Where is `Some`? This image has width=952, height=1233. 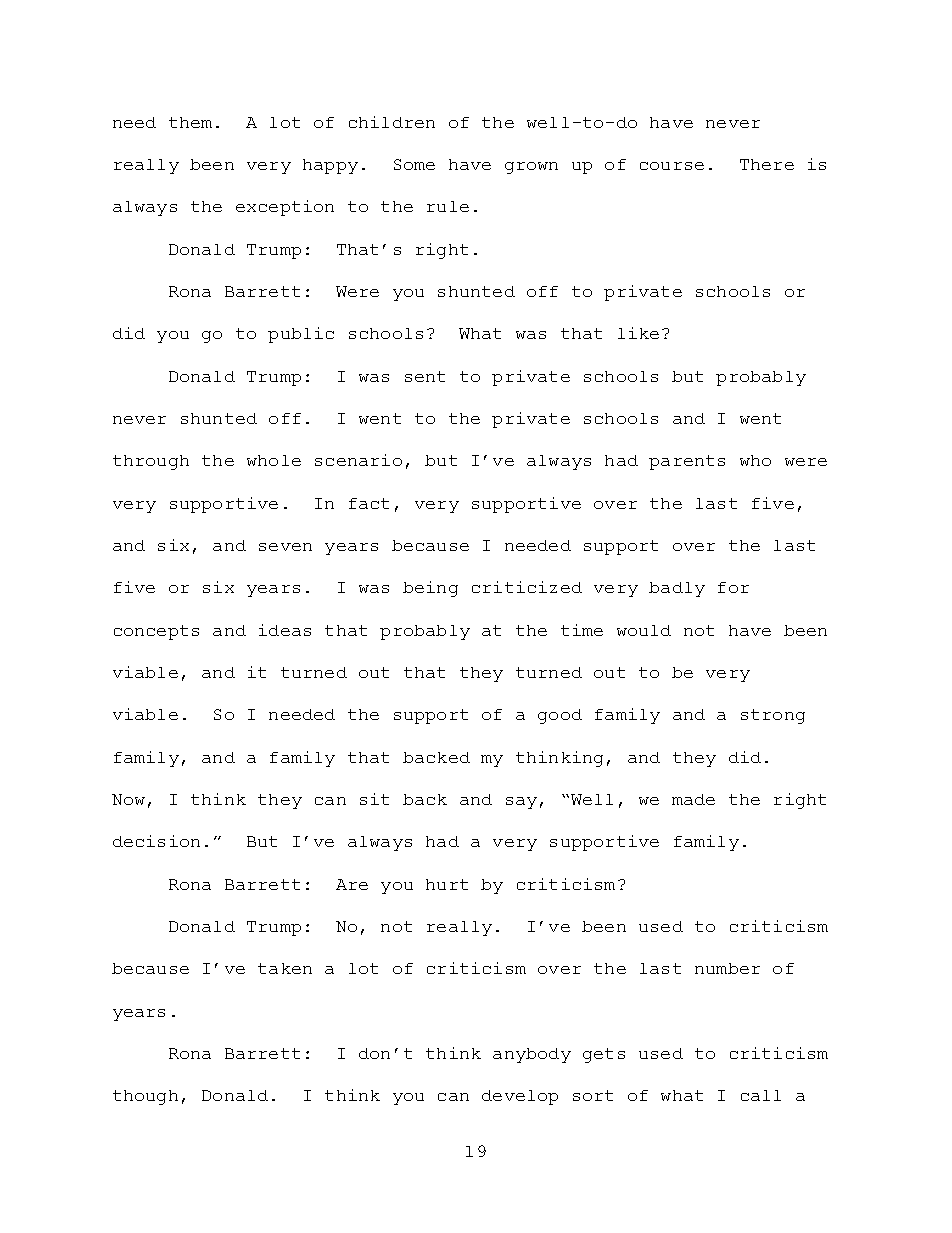 Some is located at coordinates (414, 164).
